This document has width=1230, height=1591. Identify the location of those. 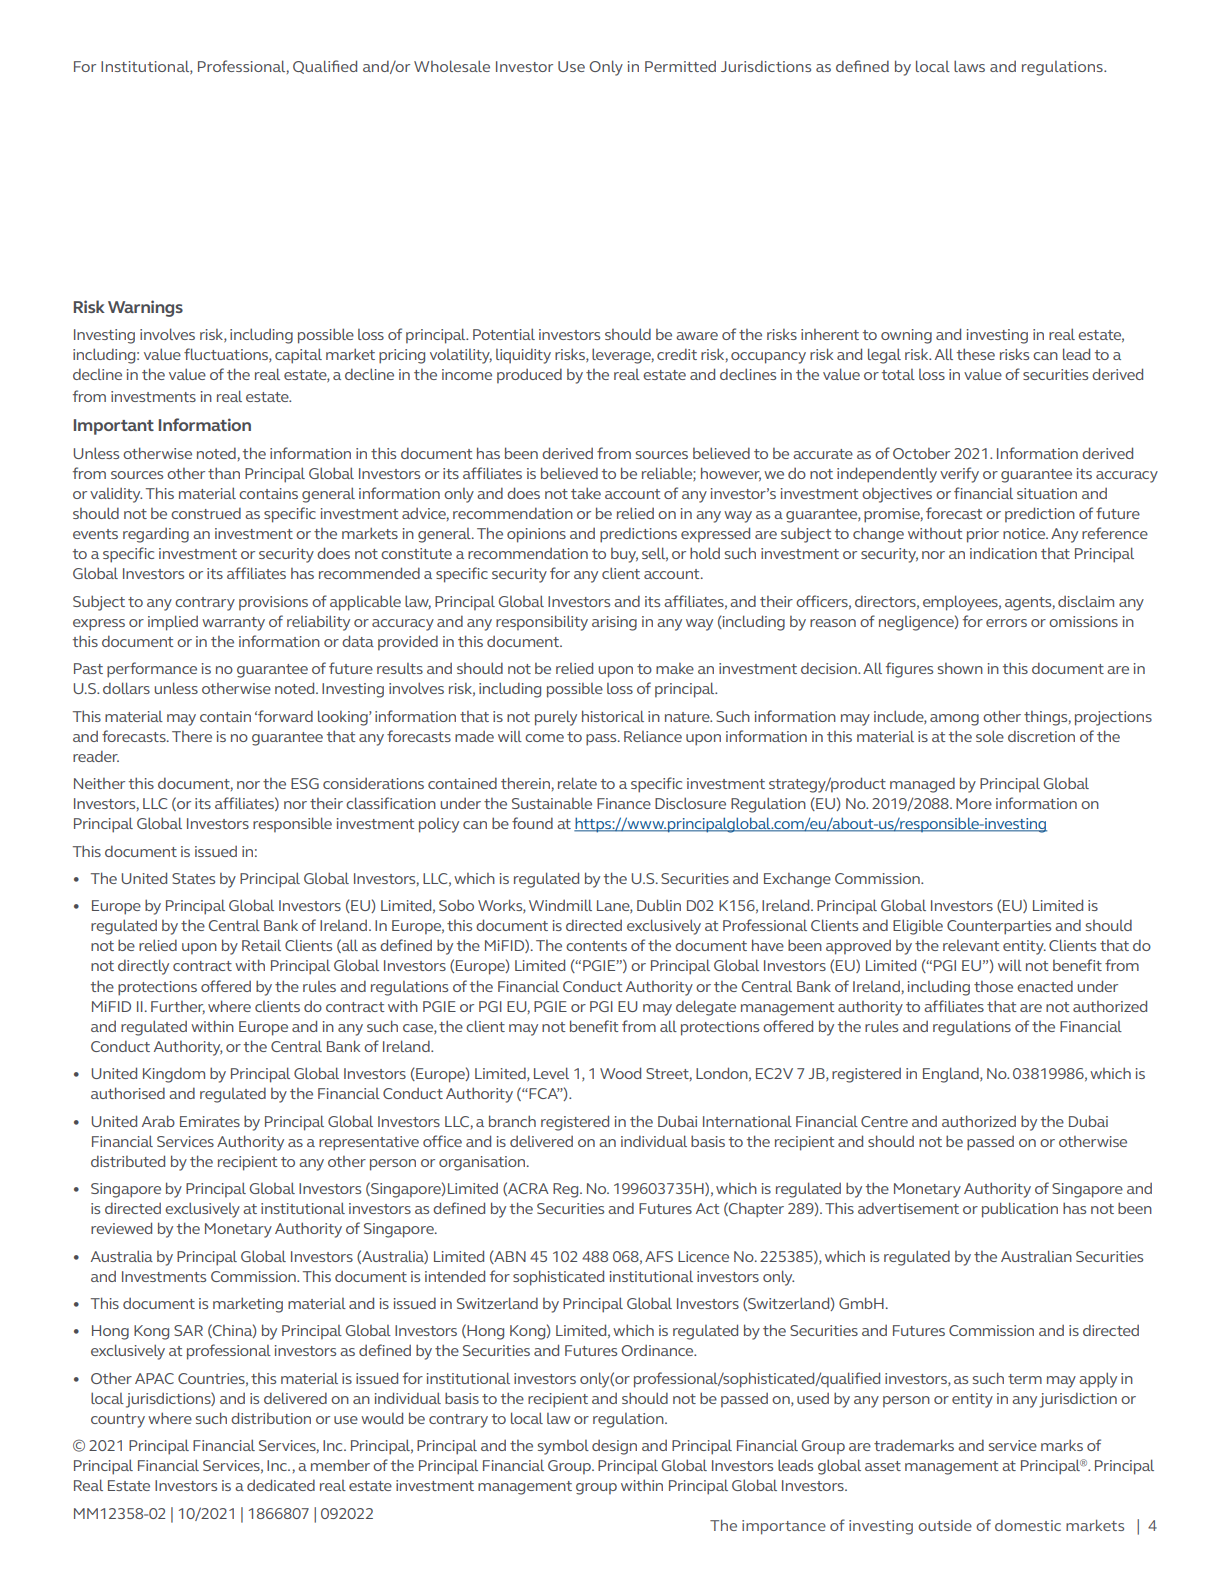
(993, 986).
